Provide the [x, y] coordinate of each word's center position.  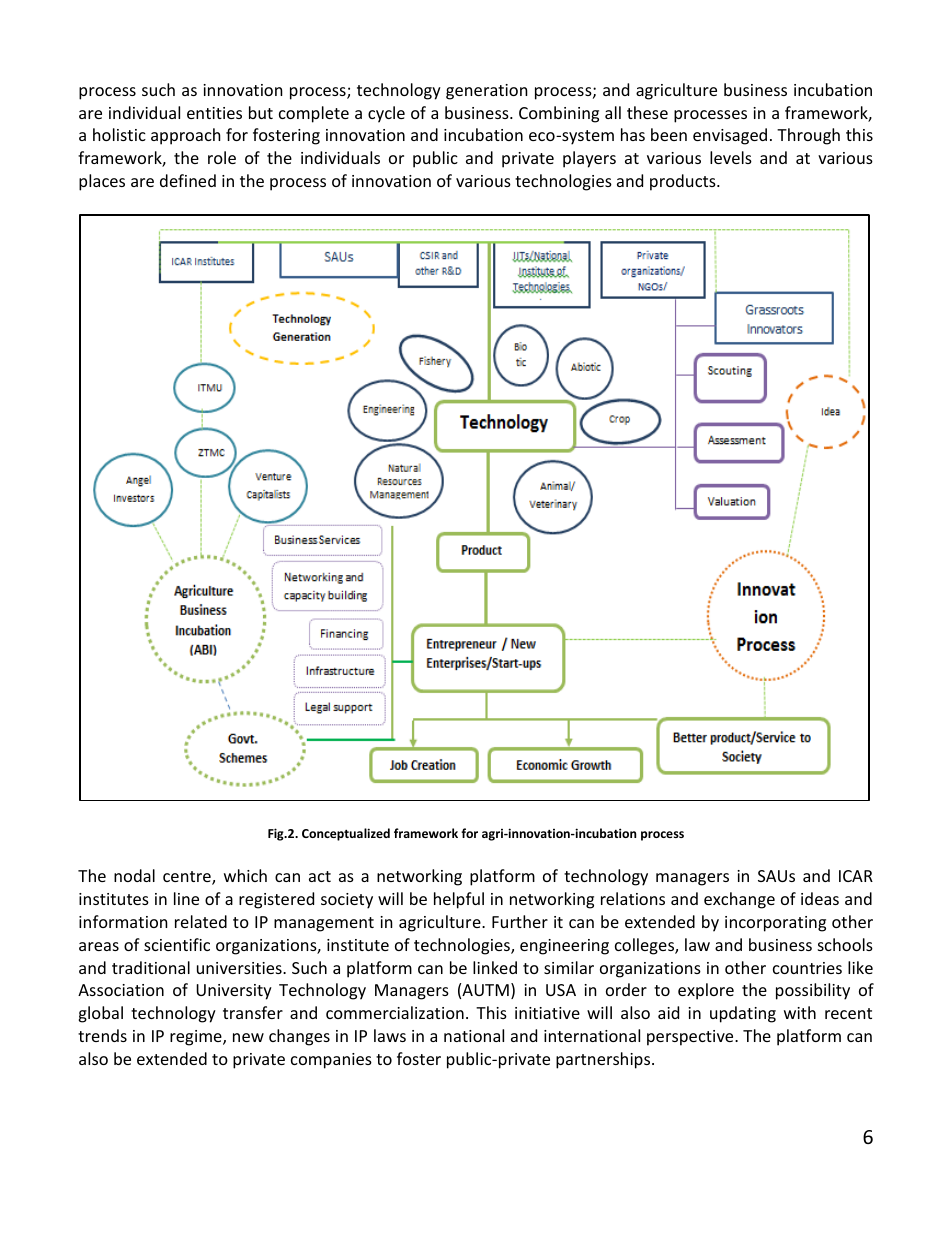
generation [487, 92]
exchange [739, 900]
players [589, 159]
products [684, 182]
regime [197, 1038]
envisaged [730, 136]
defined [188, 180]
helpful [459, 900]
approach [186, 136]
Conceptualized [346, 834]
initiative [547, 1013]
